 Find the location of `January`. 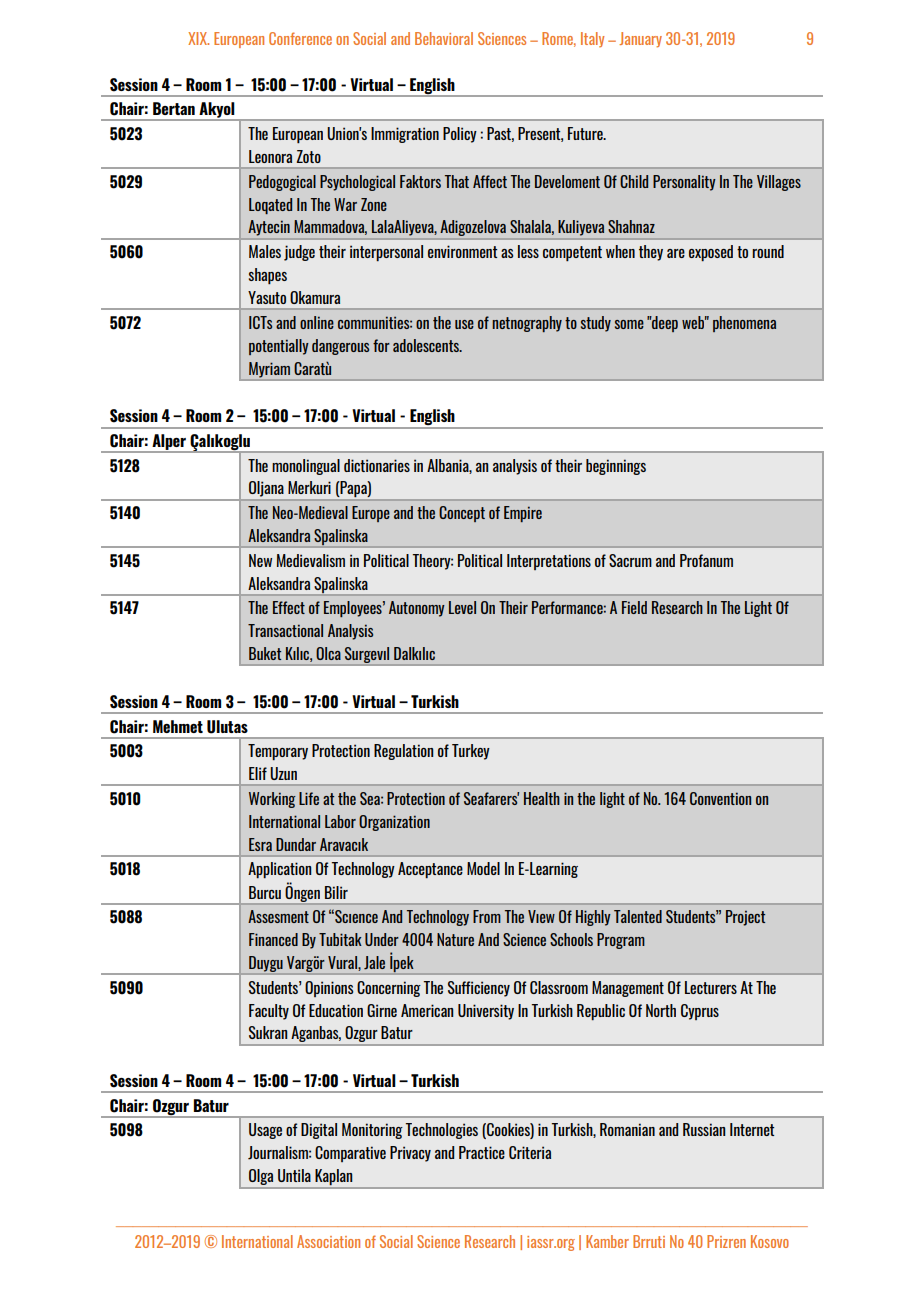

January is located at coordinates (640, 40).
